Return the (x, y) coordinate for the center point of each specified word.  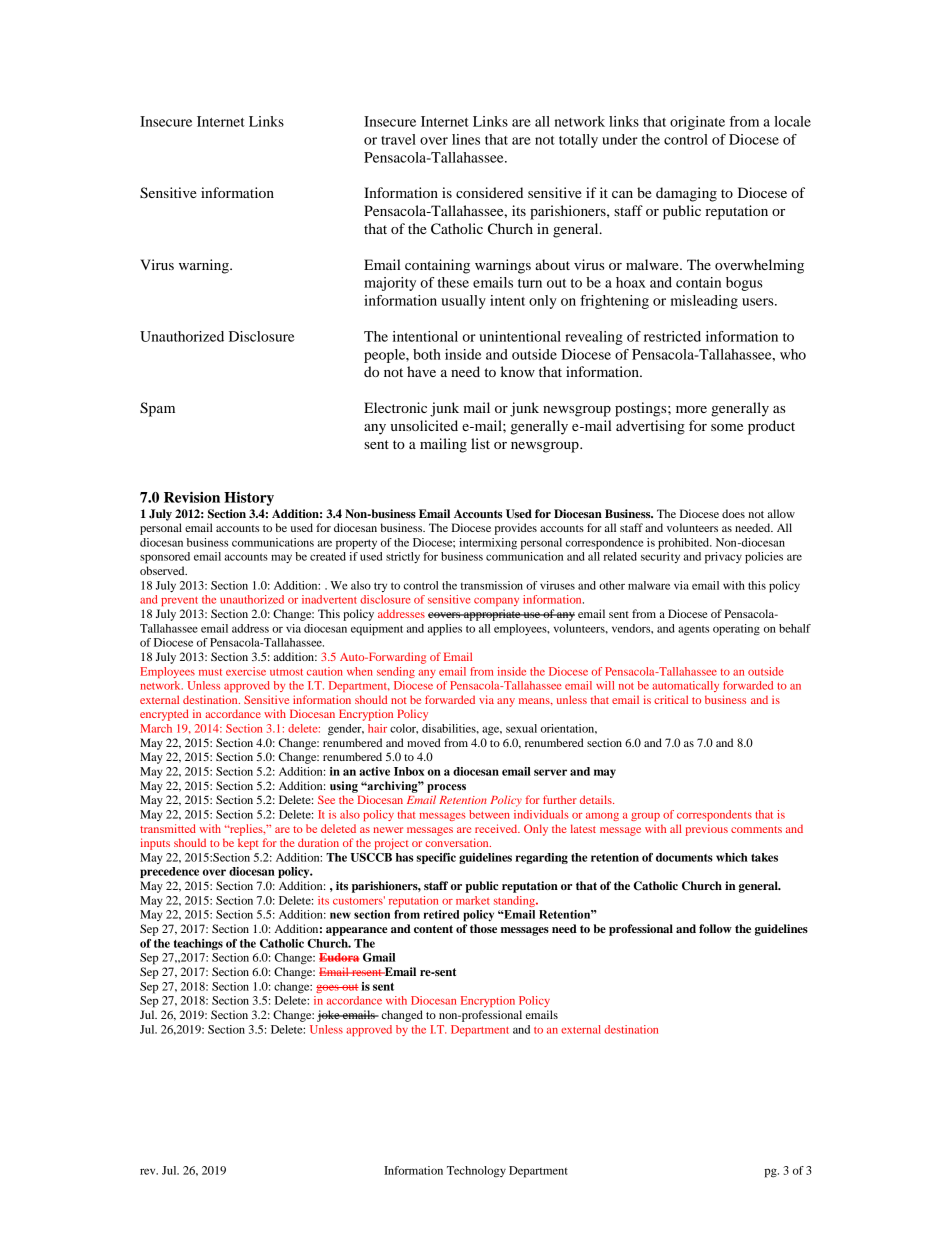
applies (445, 630)
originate (697, 123)
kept (248, 844)
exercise (246, 671)
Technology (476, 1172)
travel (398, 139)
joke (329, 1016)
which (732, 857)
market (472, 900)
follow (715, 928)
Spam (157, 409)
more (691, 409)
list (480, 443)
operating (736, 630)
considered (489, 192)
